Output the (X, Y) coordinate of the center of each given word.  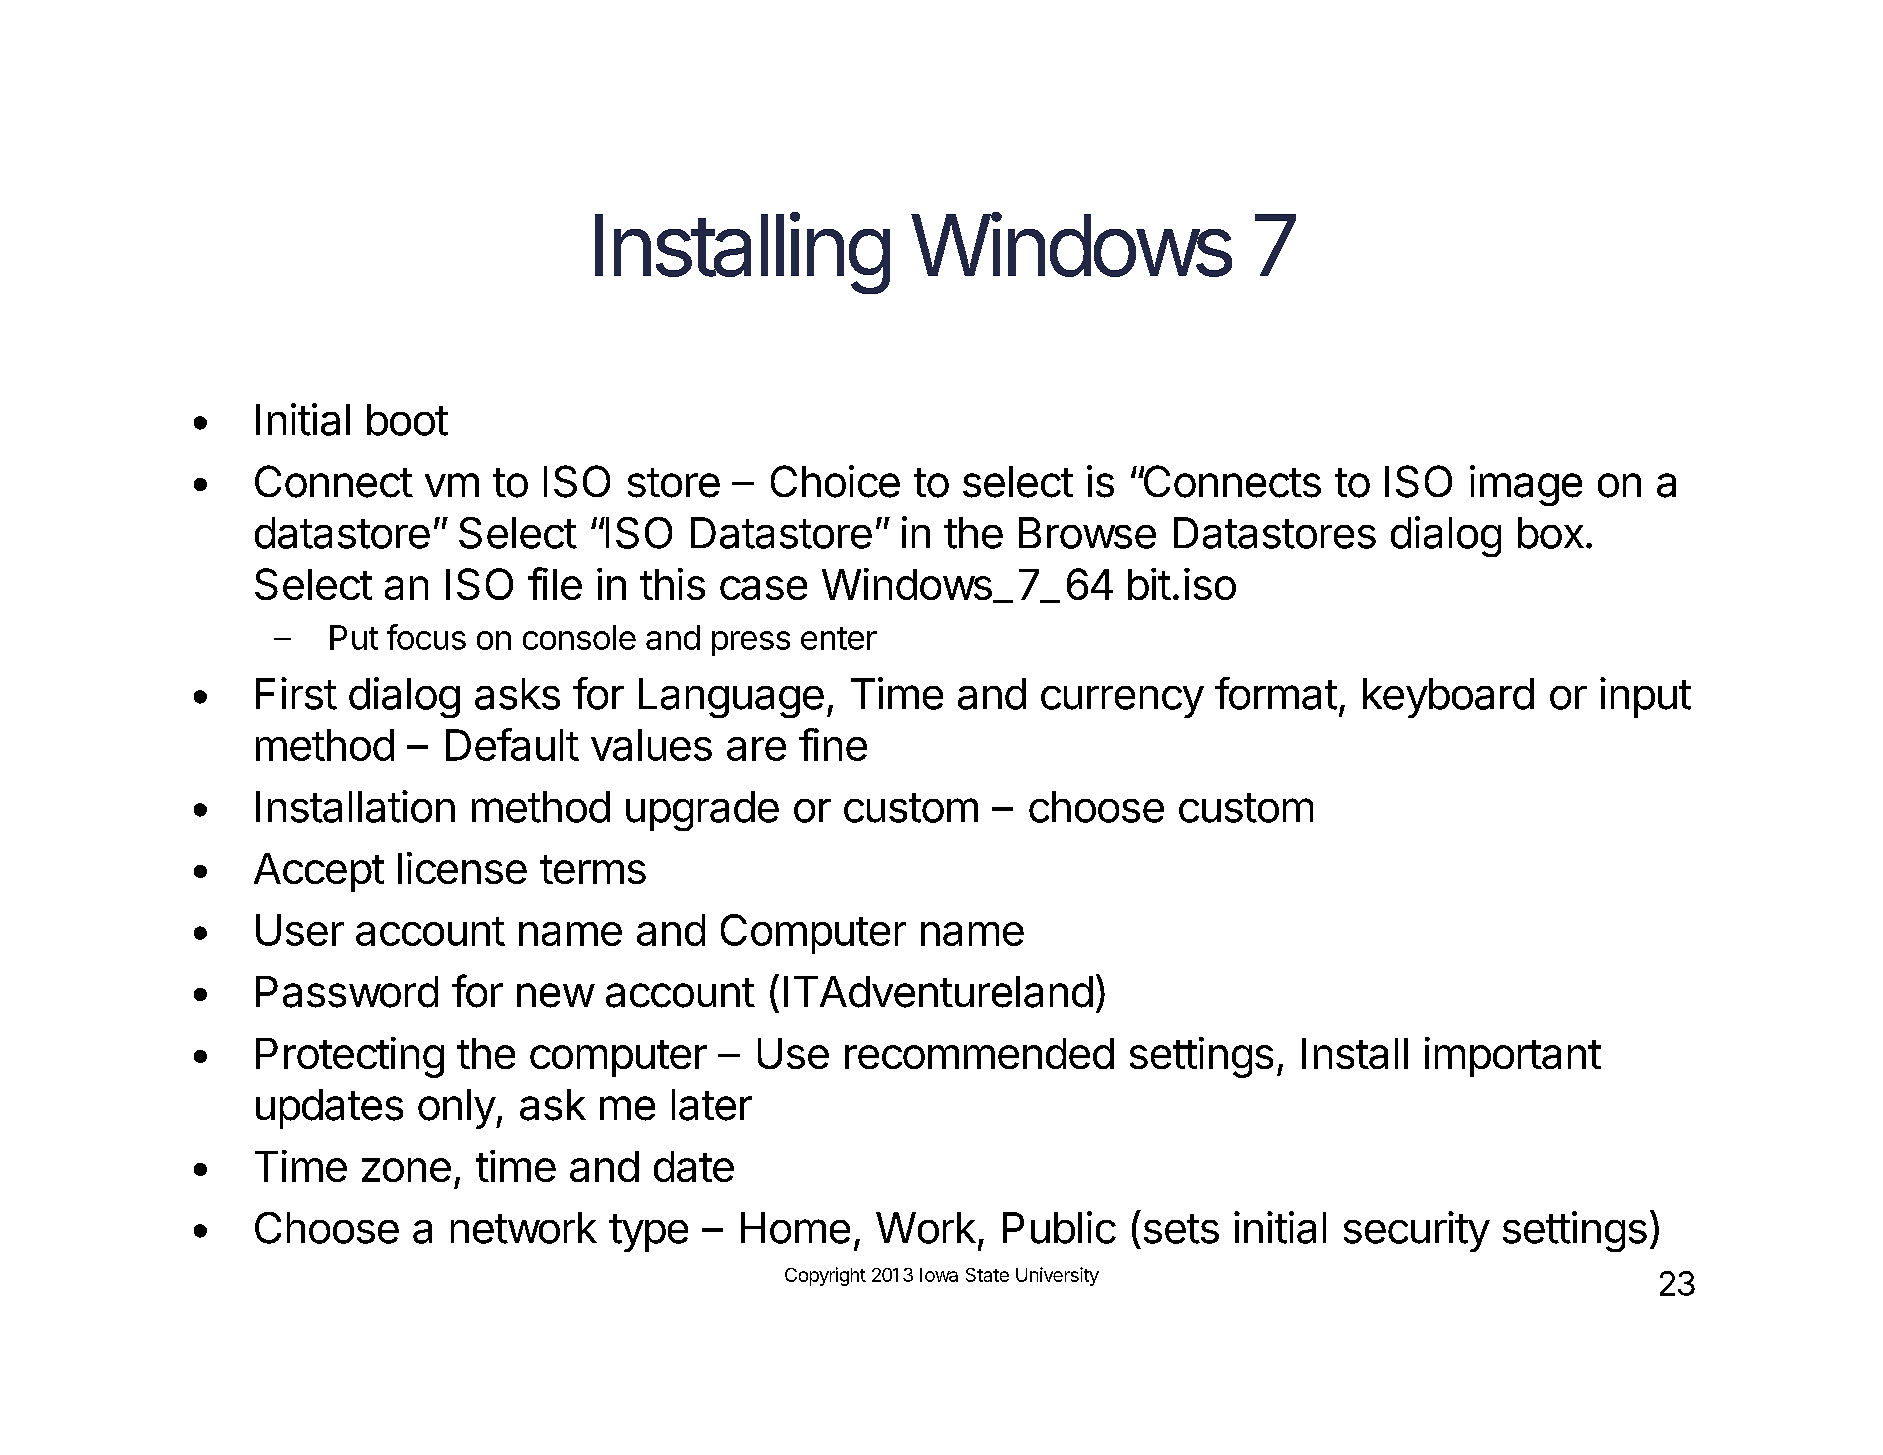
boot (407, 420)
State (987, 1275)
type (648, 1233)
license (462, 868)
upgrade (702, 811)
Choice (835, 481)
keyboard (1448, 698)
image (1526, 485)
